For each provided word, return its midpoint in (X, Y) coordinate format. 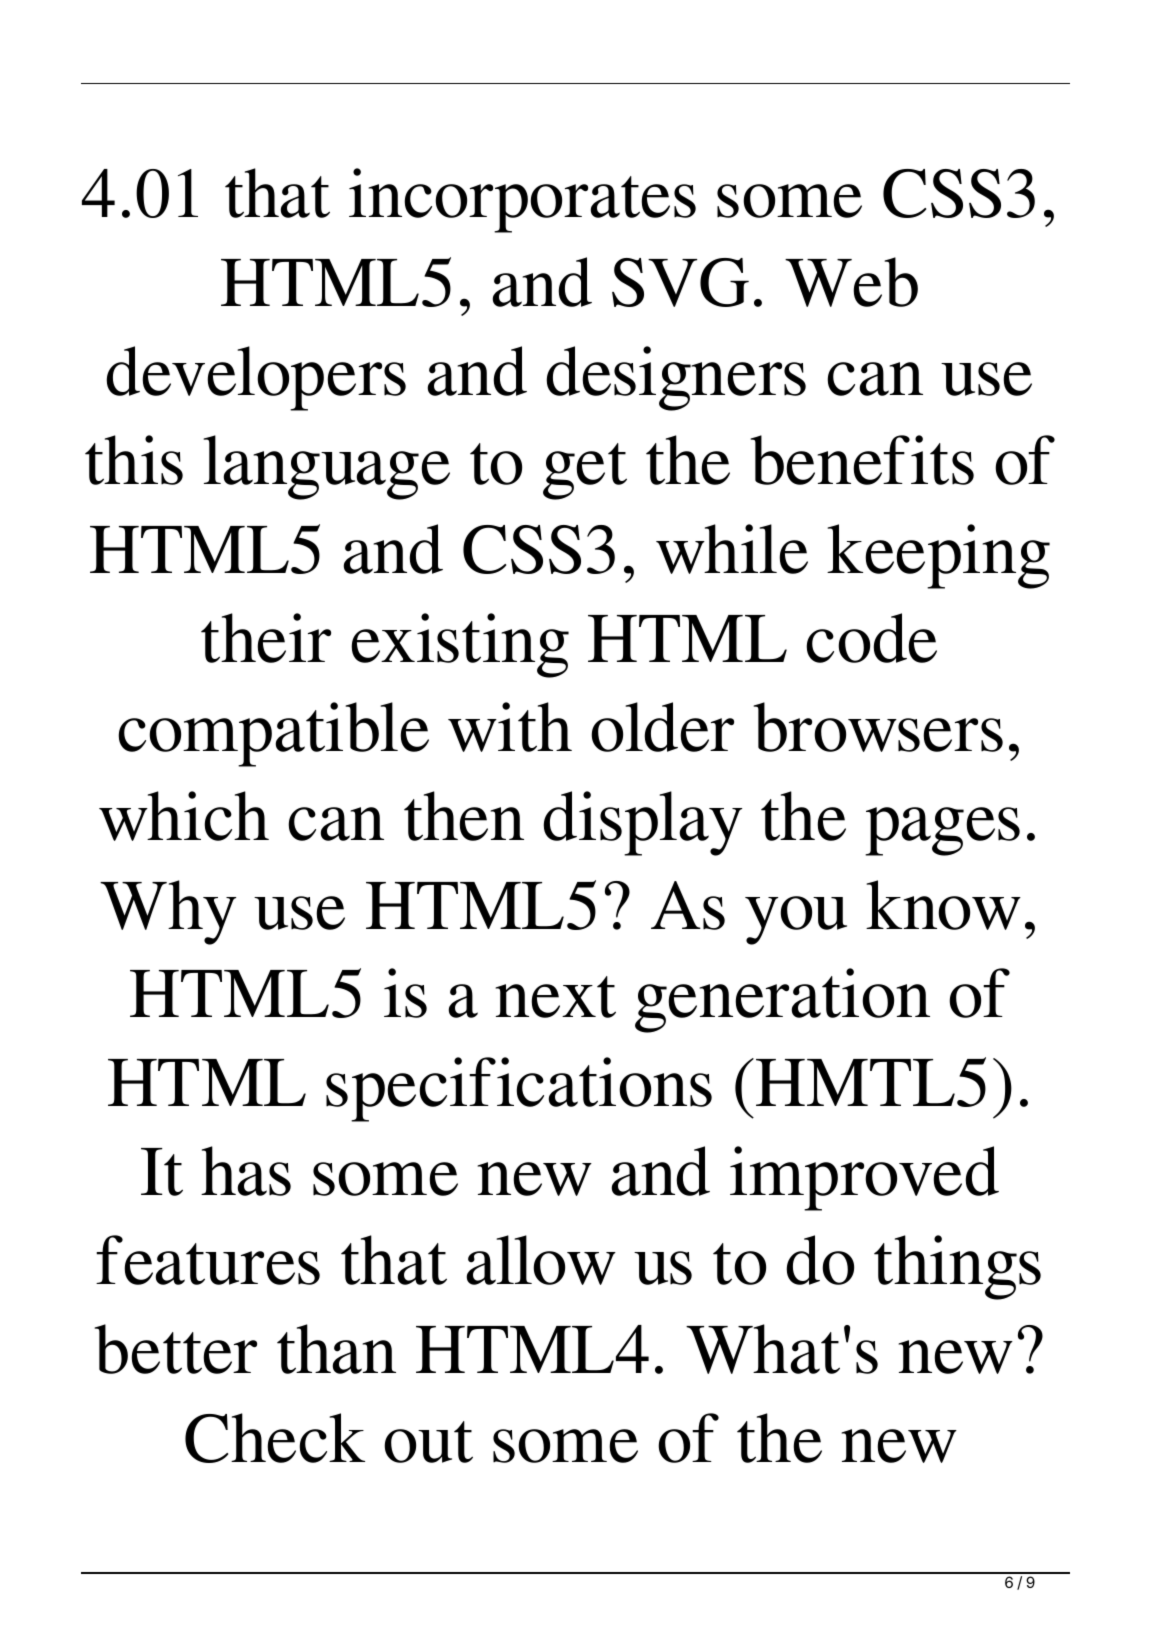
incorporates (522, 200)
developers (256, 378)
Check (275, 1438)
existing (460, 645)
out (428, 1442)
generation (782, 1000)
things (957, 1267)
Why (168, 912)
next (556, 997)
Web (851, 282)
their (266, 638)
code (871, 638)
